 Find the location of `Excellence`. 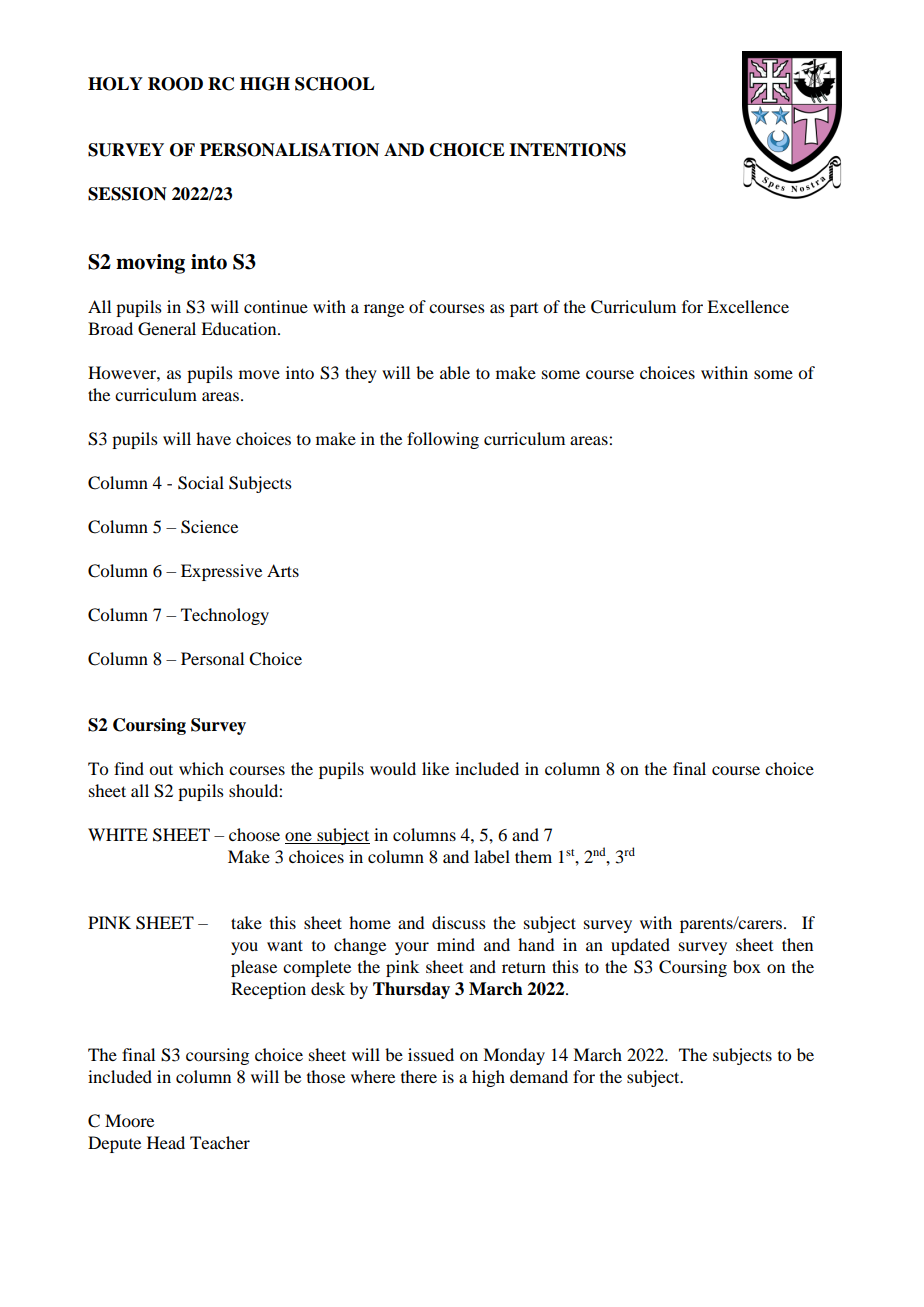

Excellence is located at coordinates (748, 306).
